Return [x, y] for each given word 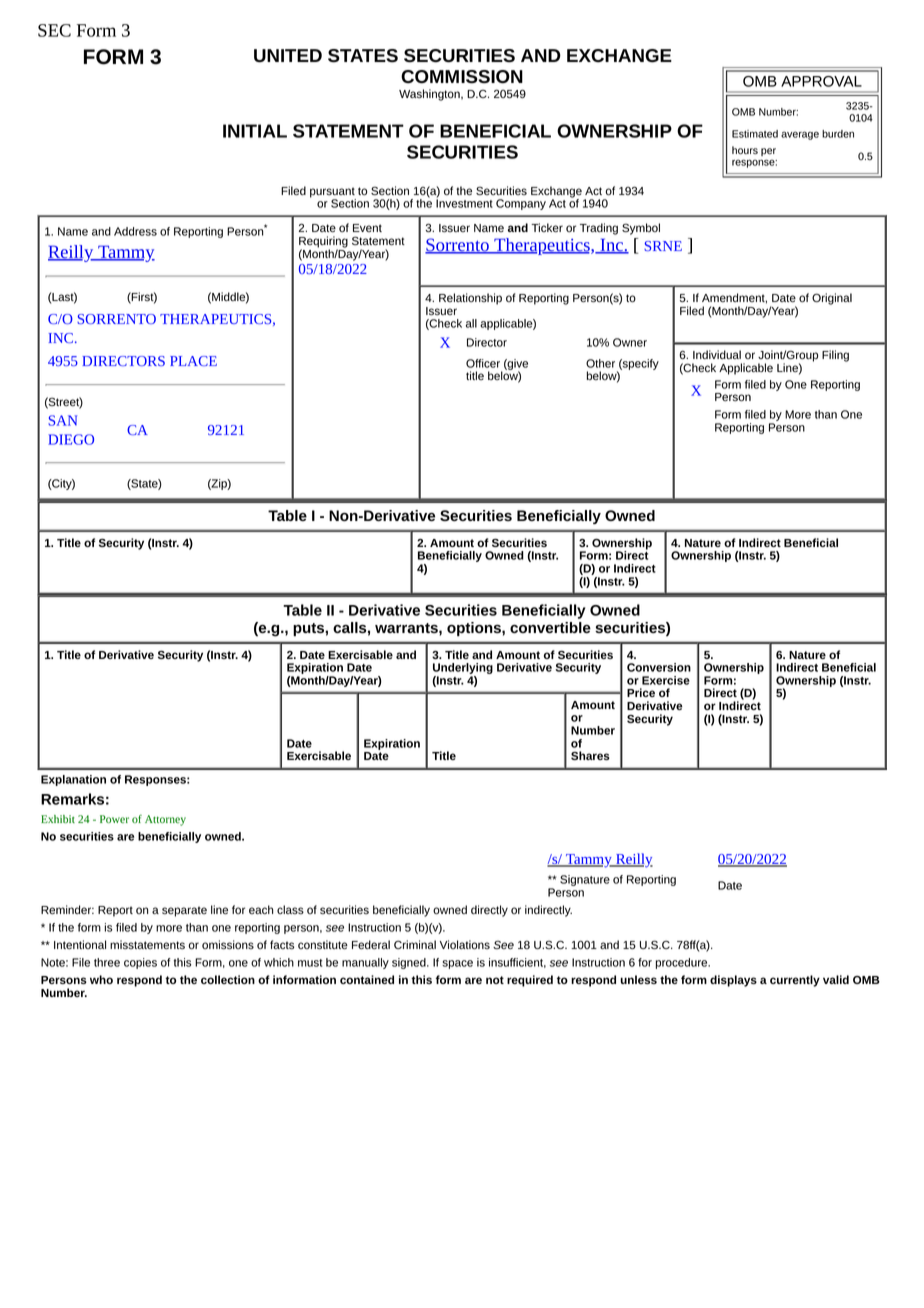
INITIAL [255, 131]
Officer [483, 363]
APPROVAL [821, 81]
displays [733, 981]
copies [140, 963]
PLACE [193, 361]
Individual [717, 354]
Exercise [666, 680]
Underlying [463, 670]
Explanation [73, 780]
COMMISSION [462, 77]
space [457, 964]
